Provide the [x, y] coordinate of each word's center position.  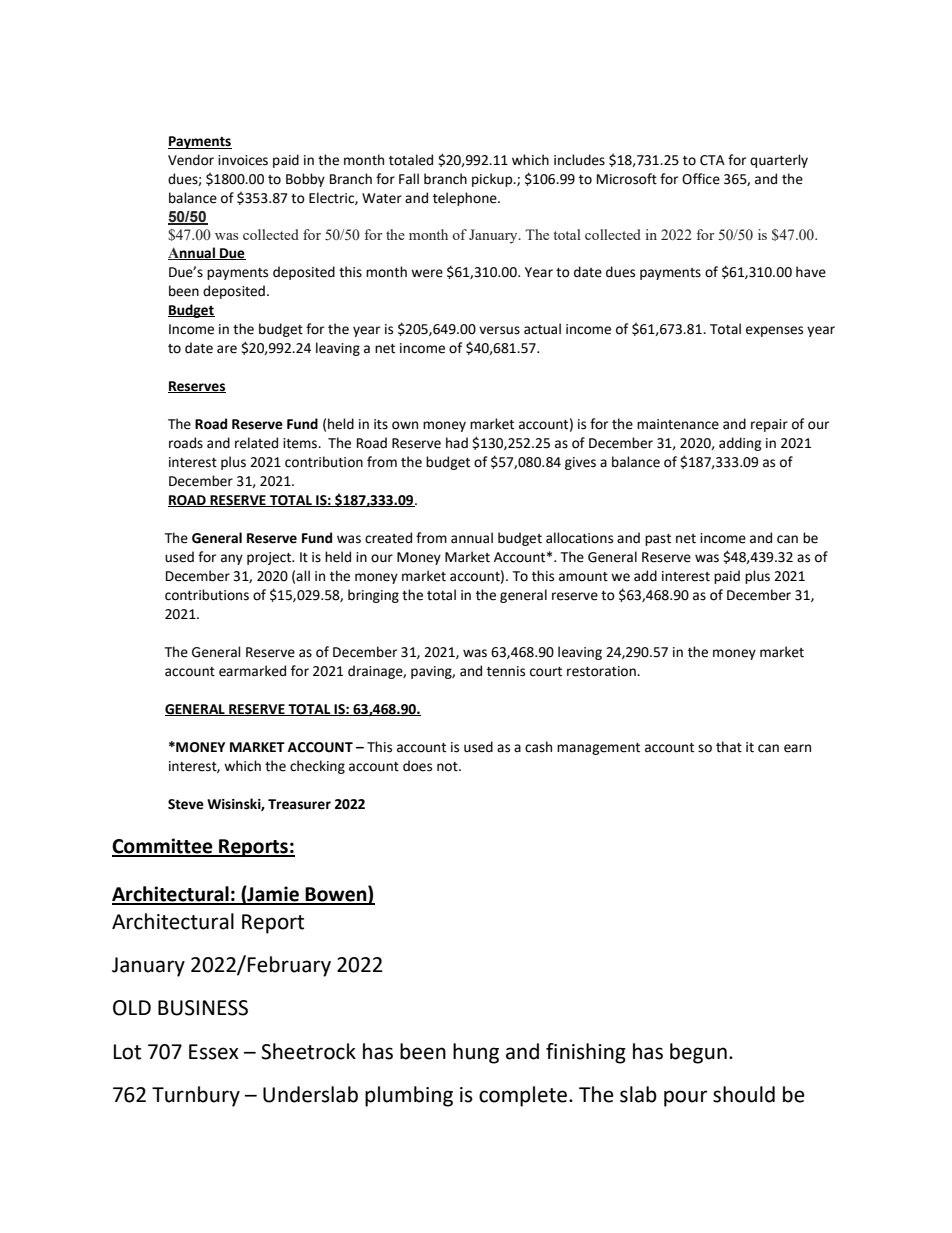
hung [476, 1053]
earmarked [252, 671]
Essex [214, 1052]
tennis [506, 671]
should [744, 1094]
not [448, 767]
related [256, 443]
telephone [466, 199]
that [729, 747]
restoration [602, 671]
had [457, 442]
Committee [163, 847]
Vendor [191, 160]
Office [701, 179]
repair [769, 425]
